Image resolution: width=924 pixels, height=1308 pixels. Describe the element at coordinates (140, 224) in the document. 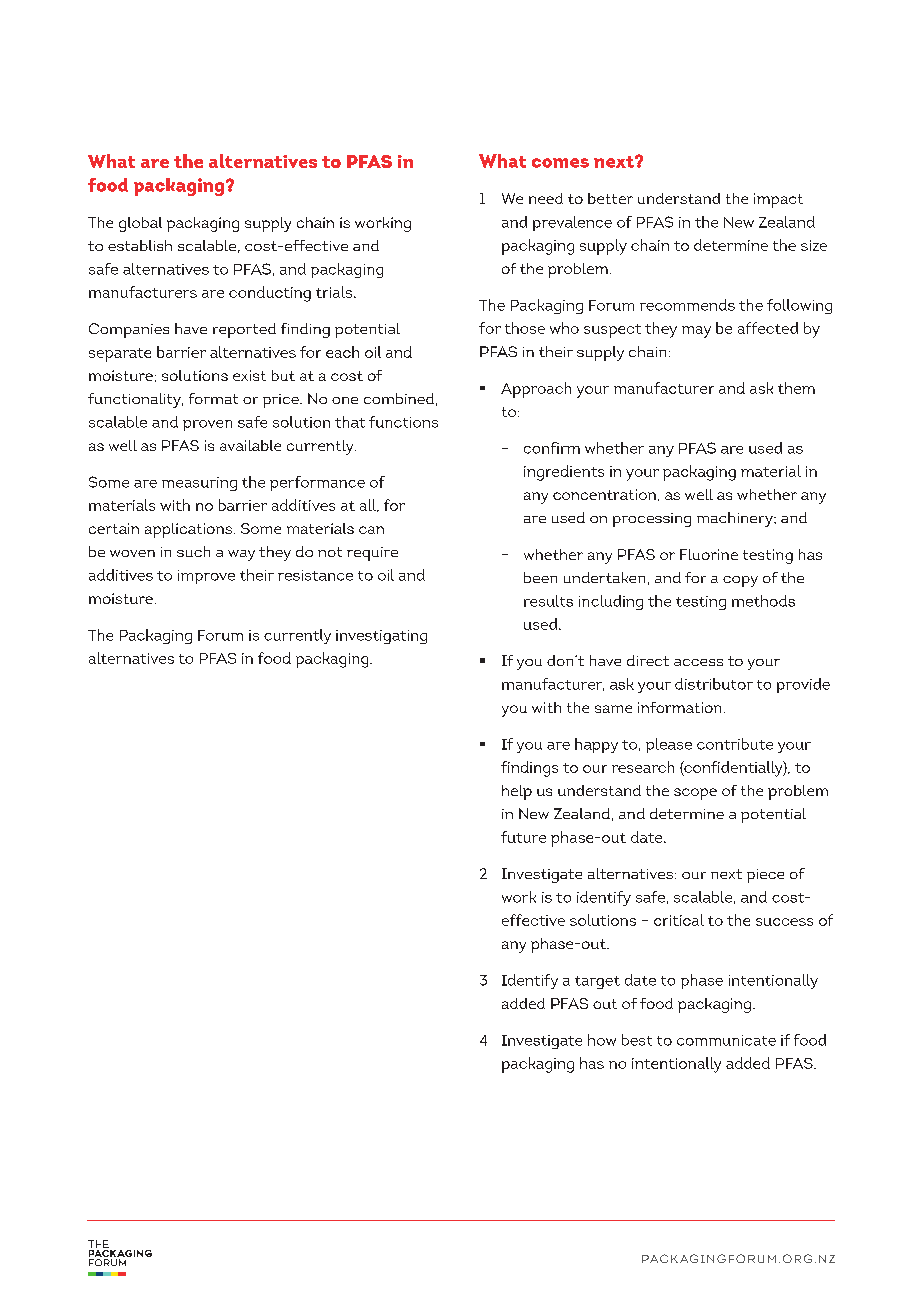

I see `global` at that location.
